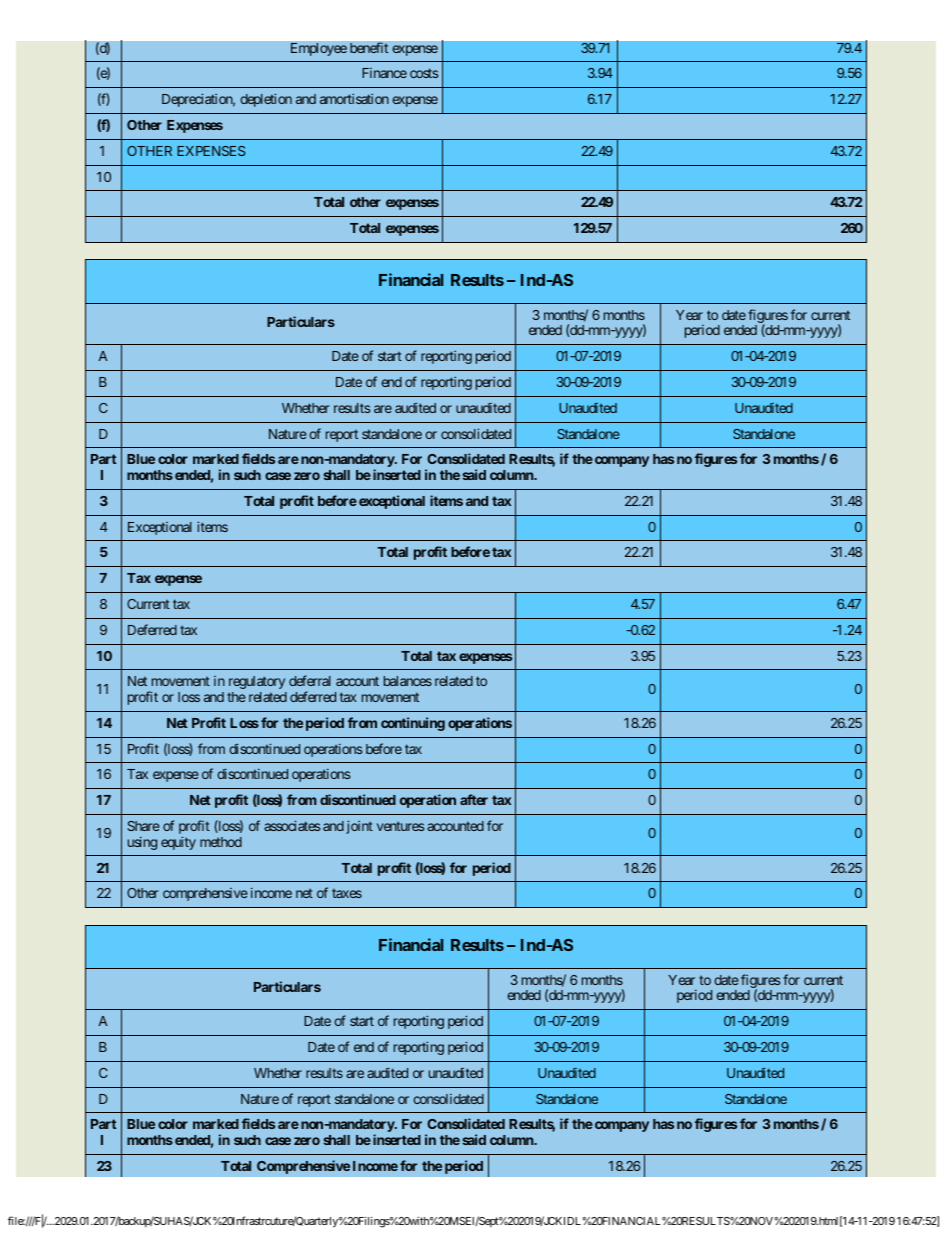 The height and width of the page is (1233, 952). I want to click on Employee, so click(319, 49).
